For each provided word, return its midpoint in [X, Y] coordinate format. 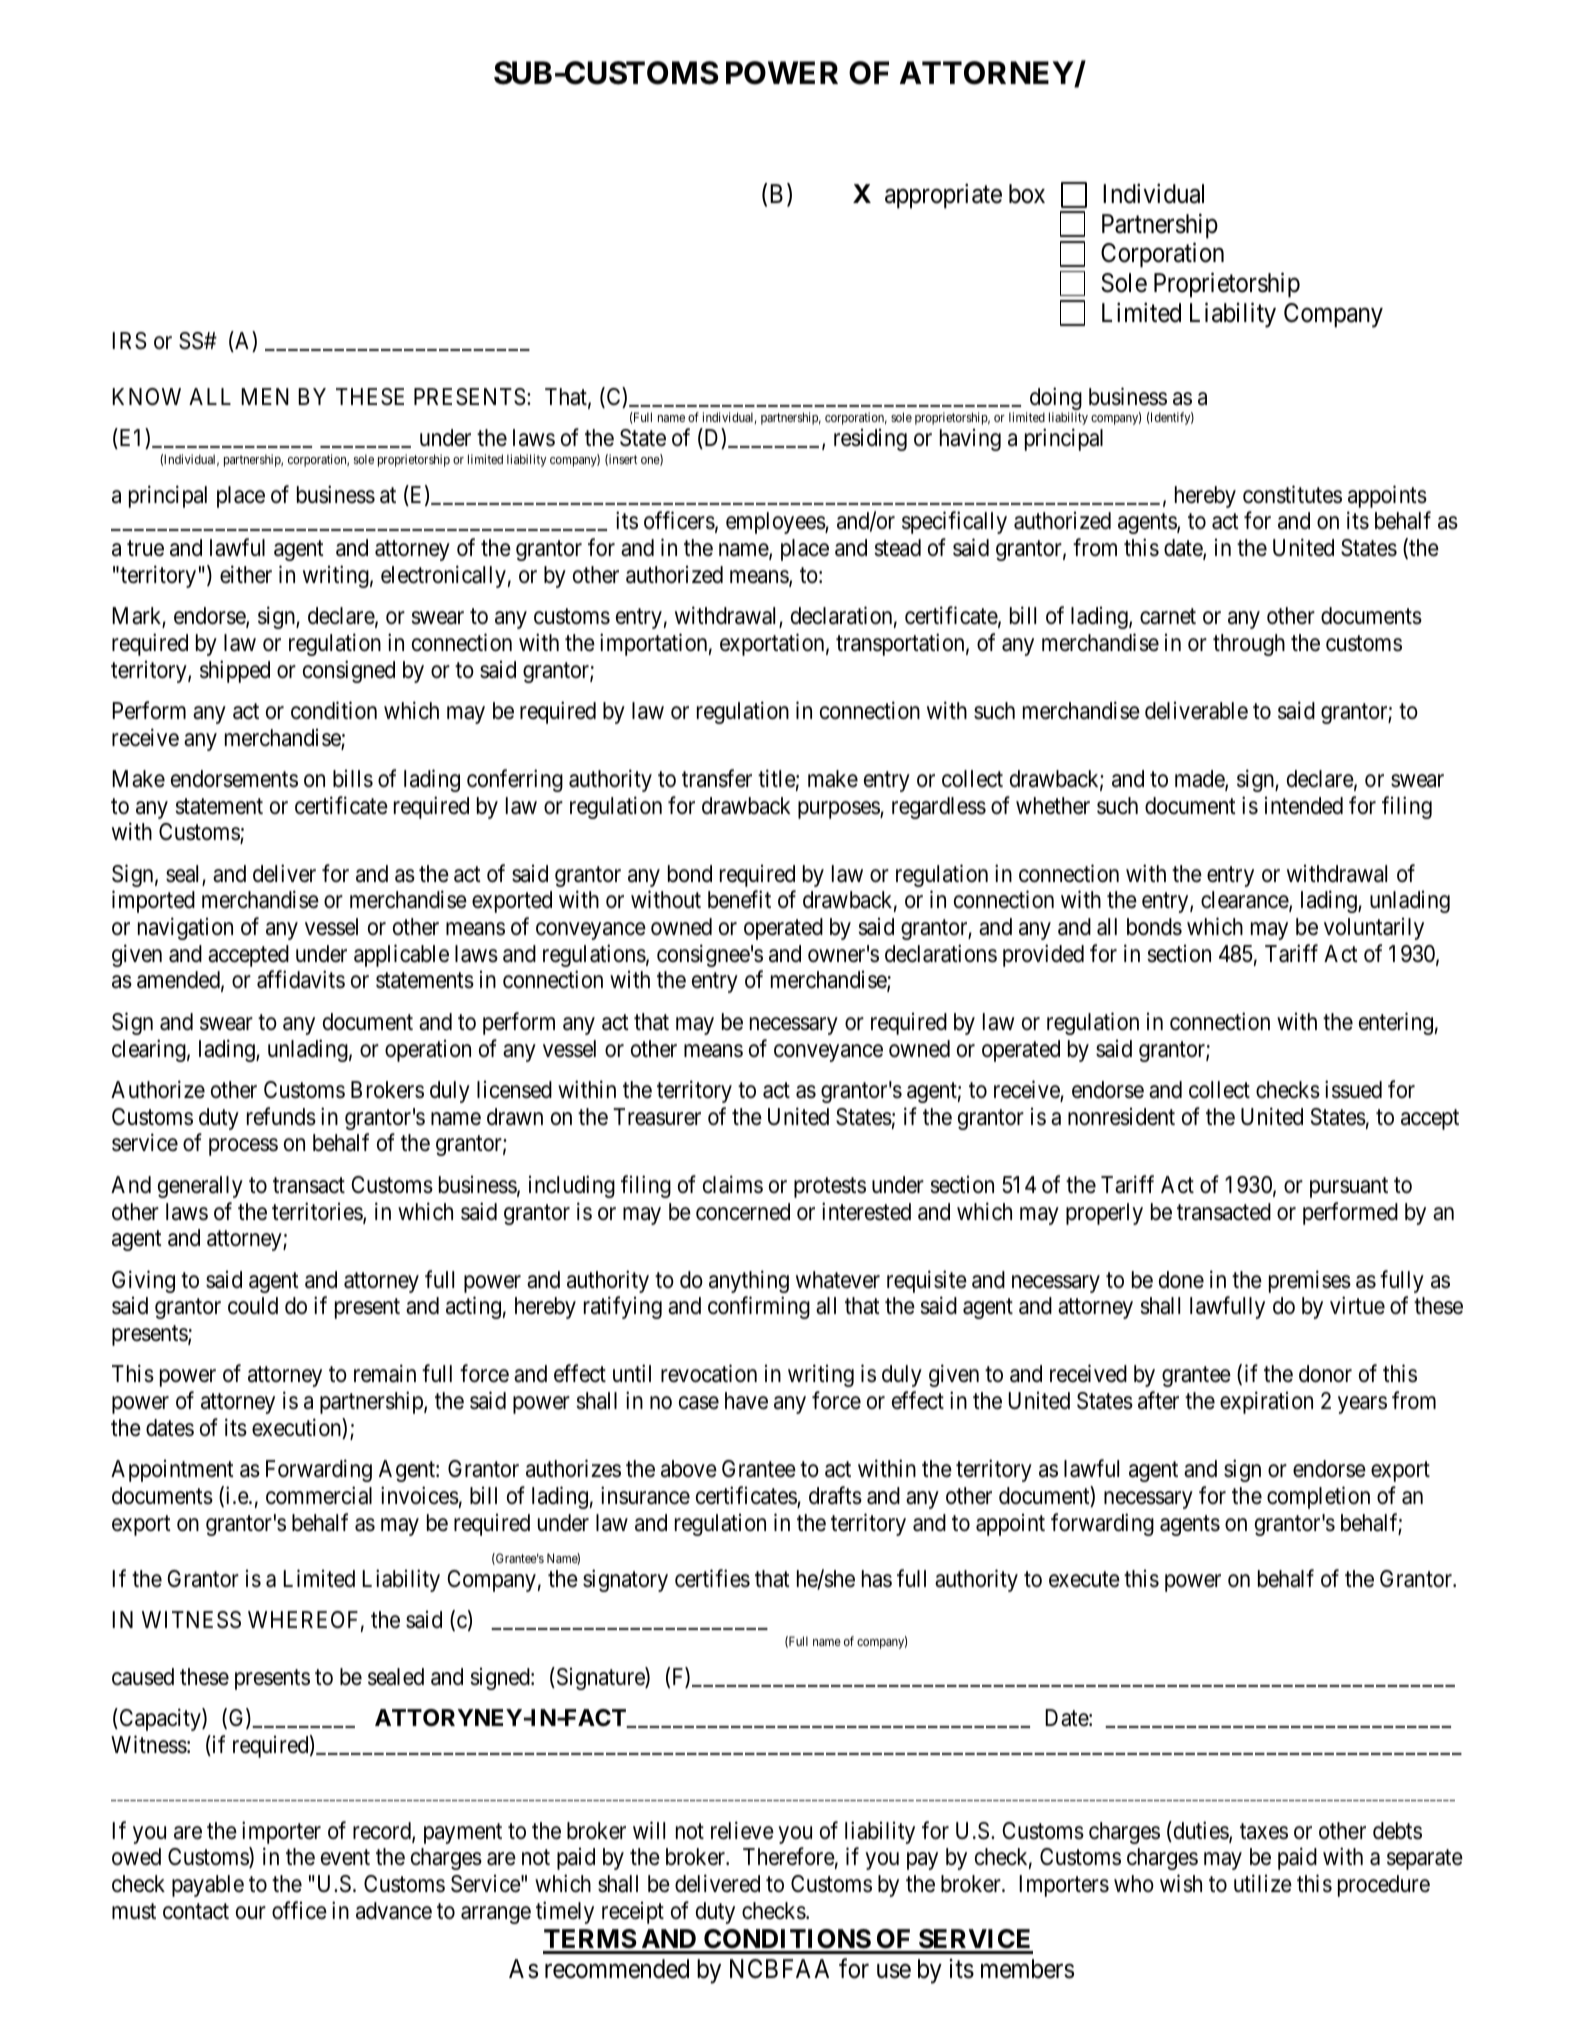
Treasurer [657, 1117]
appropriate [943, 196]
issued [1353, 1089]
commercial [319, 1495]
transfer [717, 778]
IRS [129, 341]
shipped [235, 671]
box [1027, 194]
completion [1318, 1497]
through [1249, 645]
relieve [742, 1830]
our [251, 1912]
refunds [281, 1116]
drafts [835, 1495]
